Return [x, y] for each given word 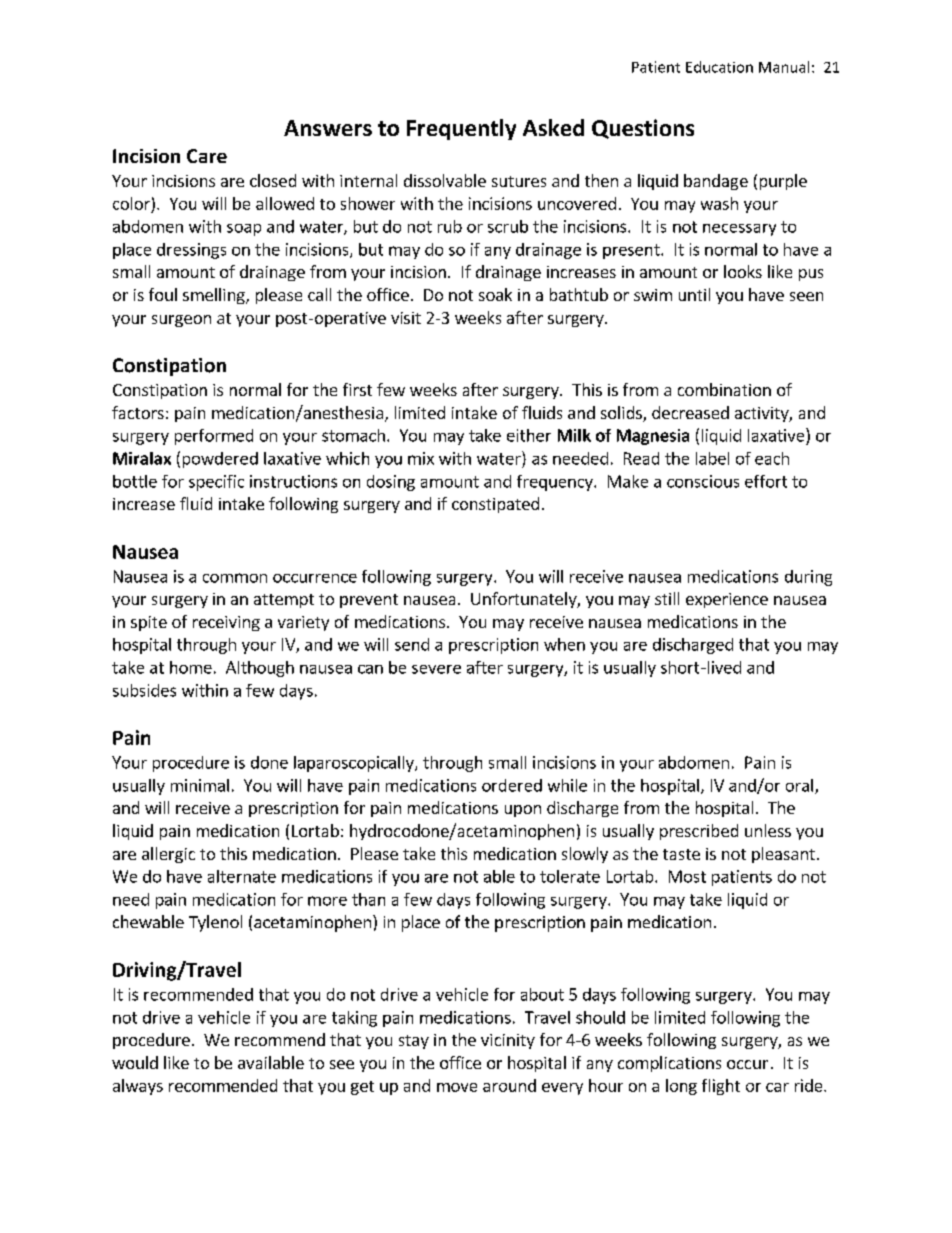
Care [207, 156]
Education [719, 67]
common [235, 578]
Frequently [461, 129]
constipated [495, 505]
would [135, 1062]
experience [727, 600]
